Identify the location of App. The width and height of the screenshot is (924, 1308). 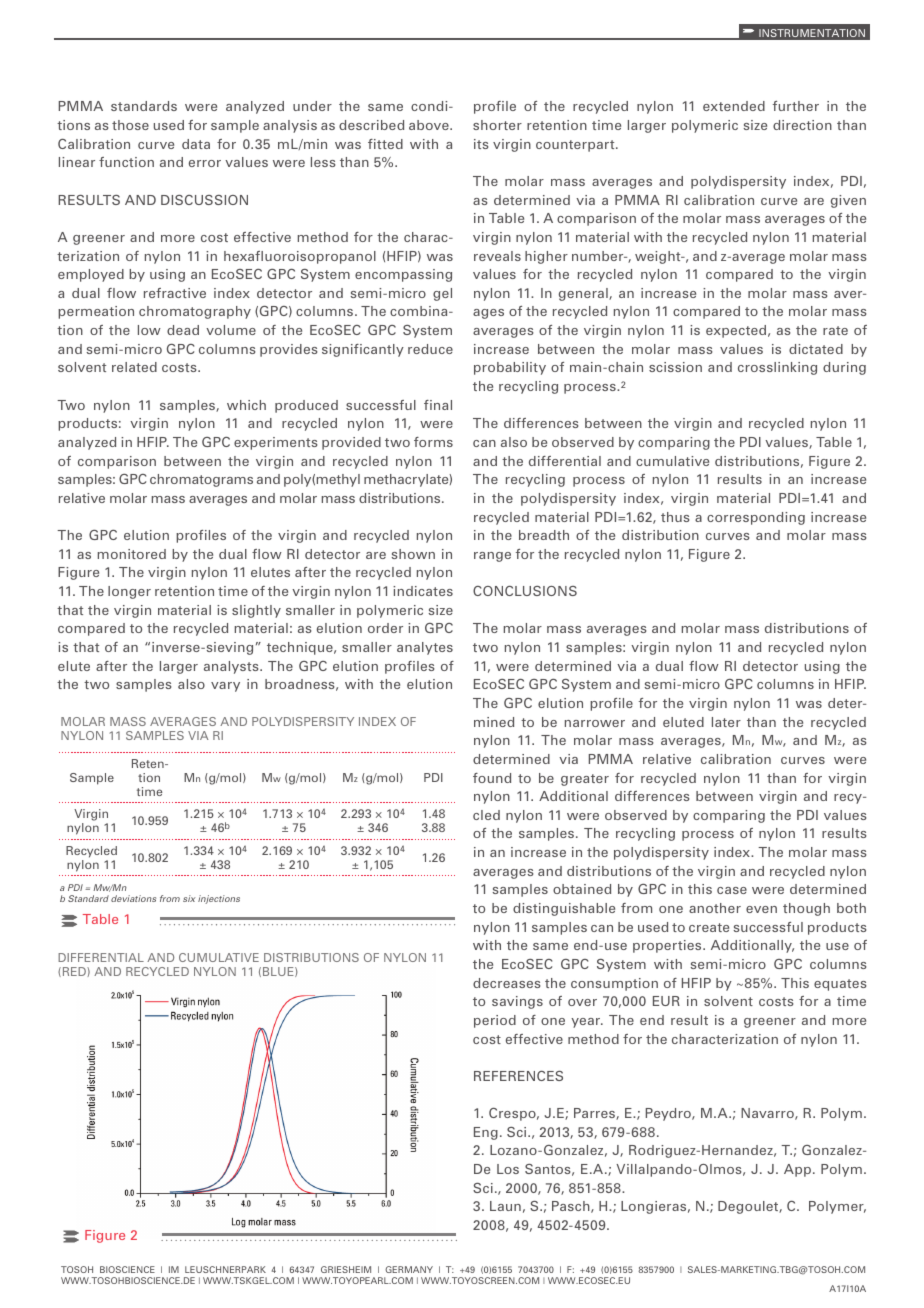
(797, 1170).
